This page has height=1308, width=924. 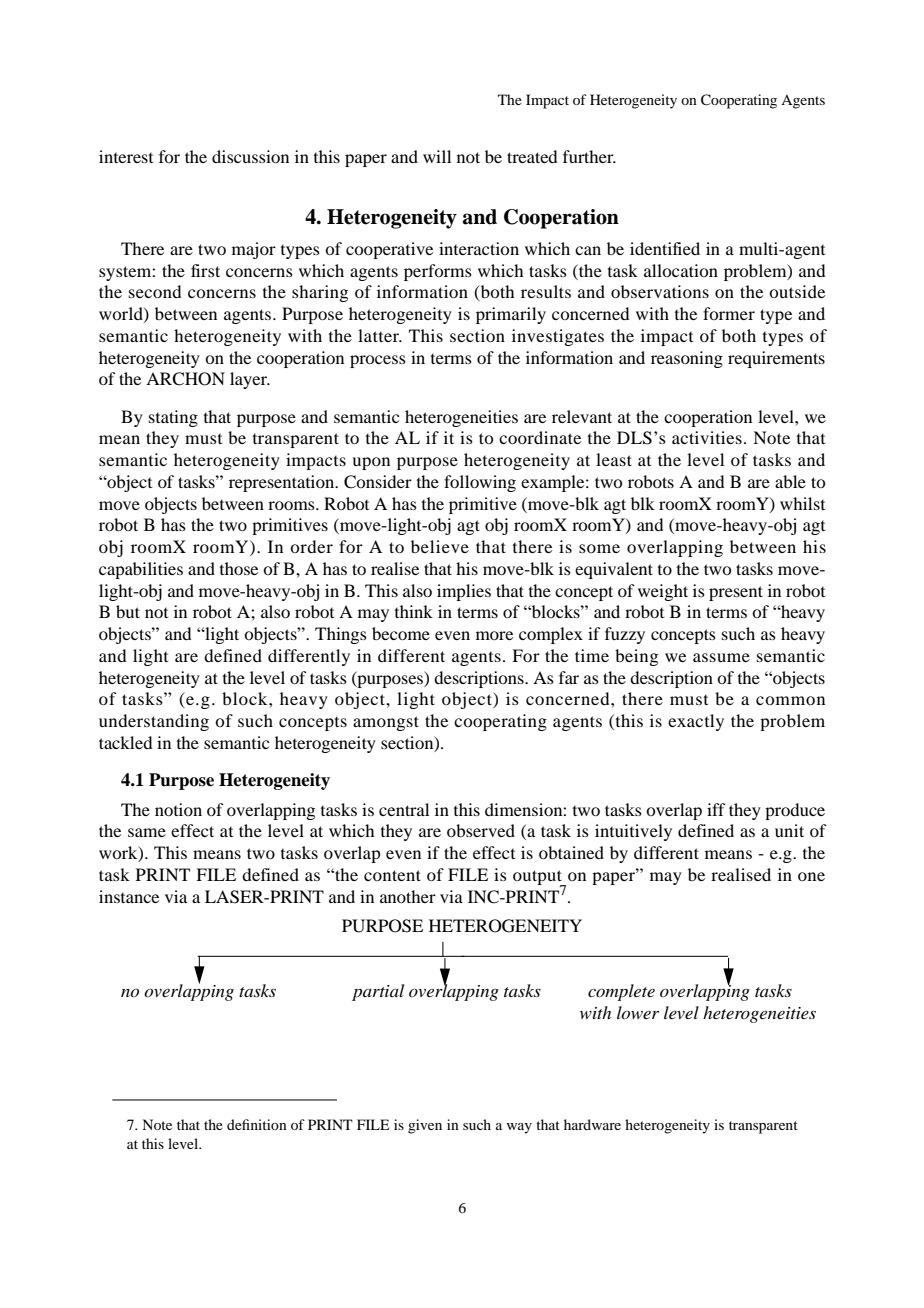 What do you see at coordinates (128, 611) in the page?
I see `but` at bounding box center [128, 611].
